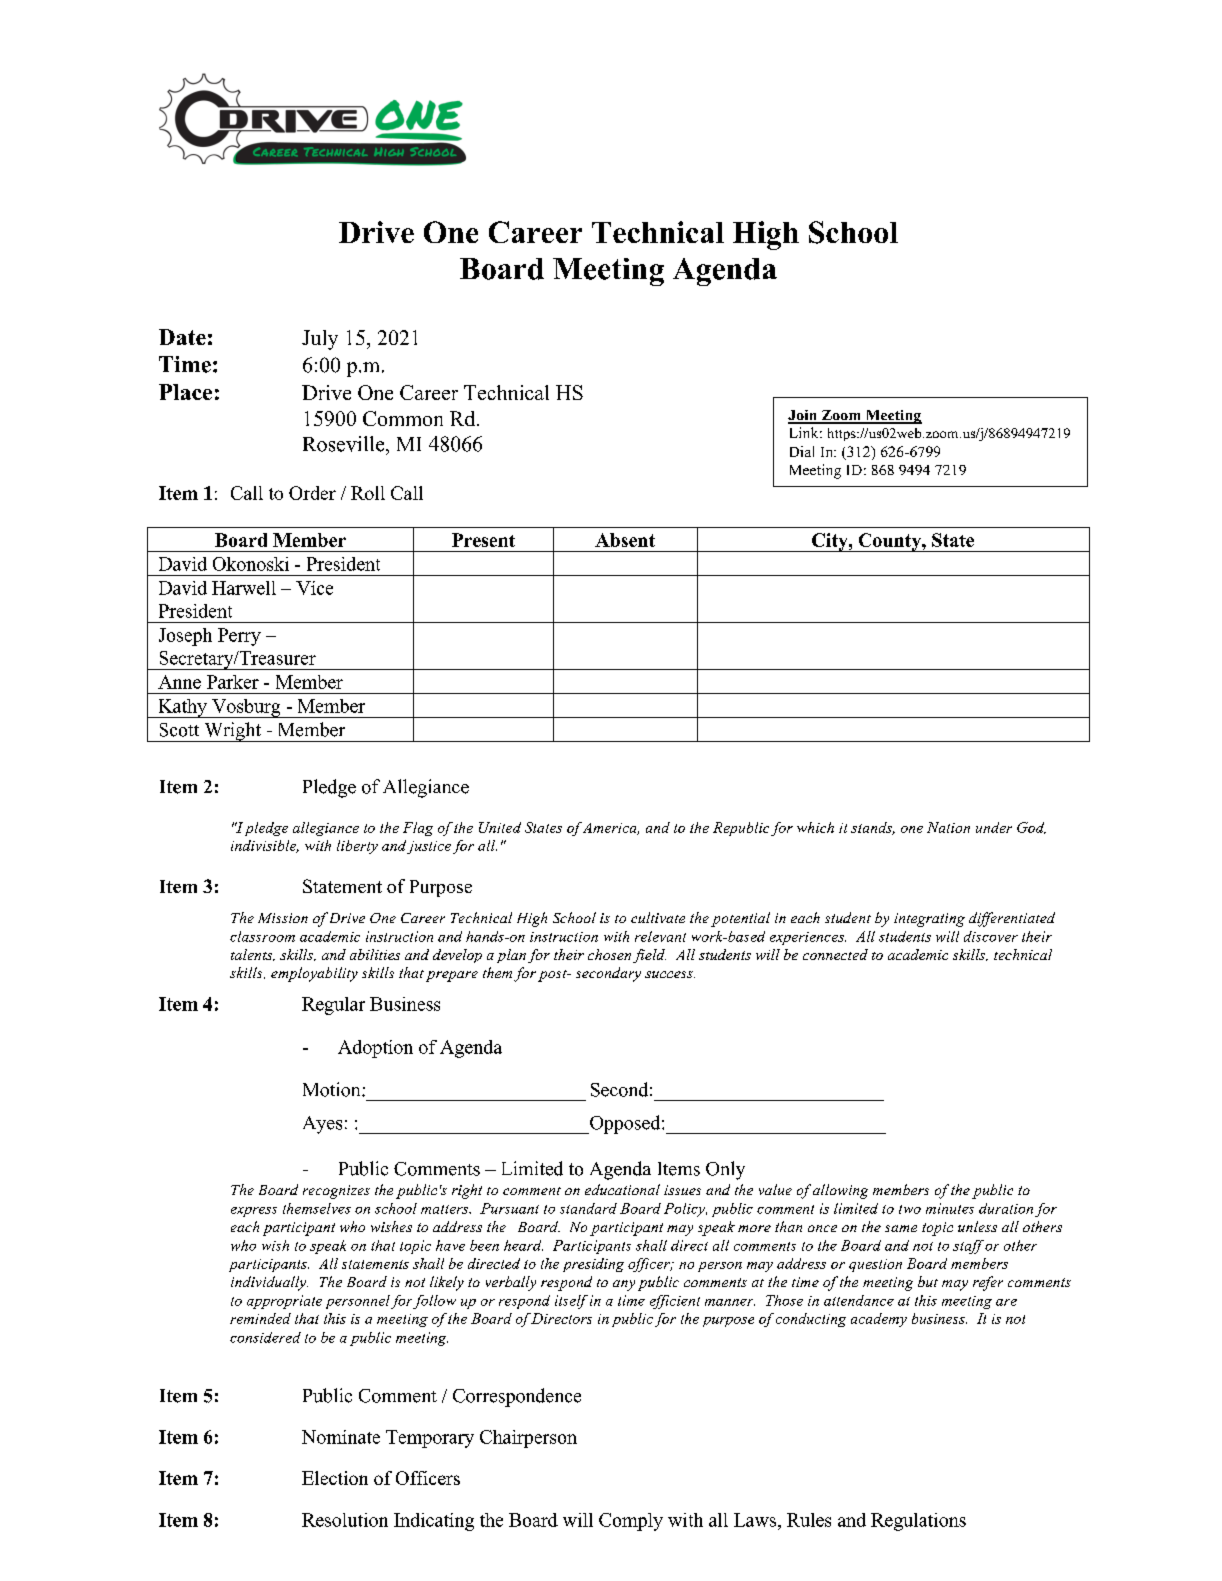 This page has width=1222, height=1581. Describe the element at coordinates (283, 918) in the page. I see `Mission` at that location.
